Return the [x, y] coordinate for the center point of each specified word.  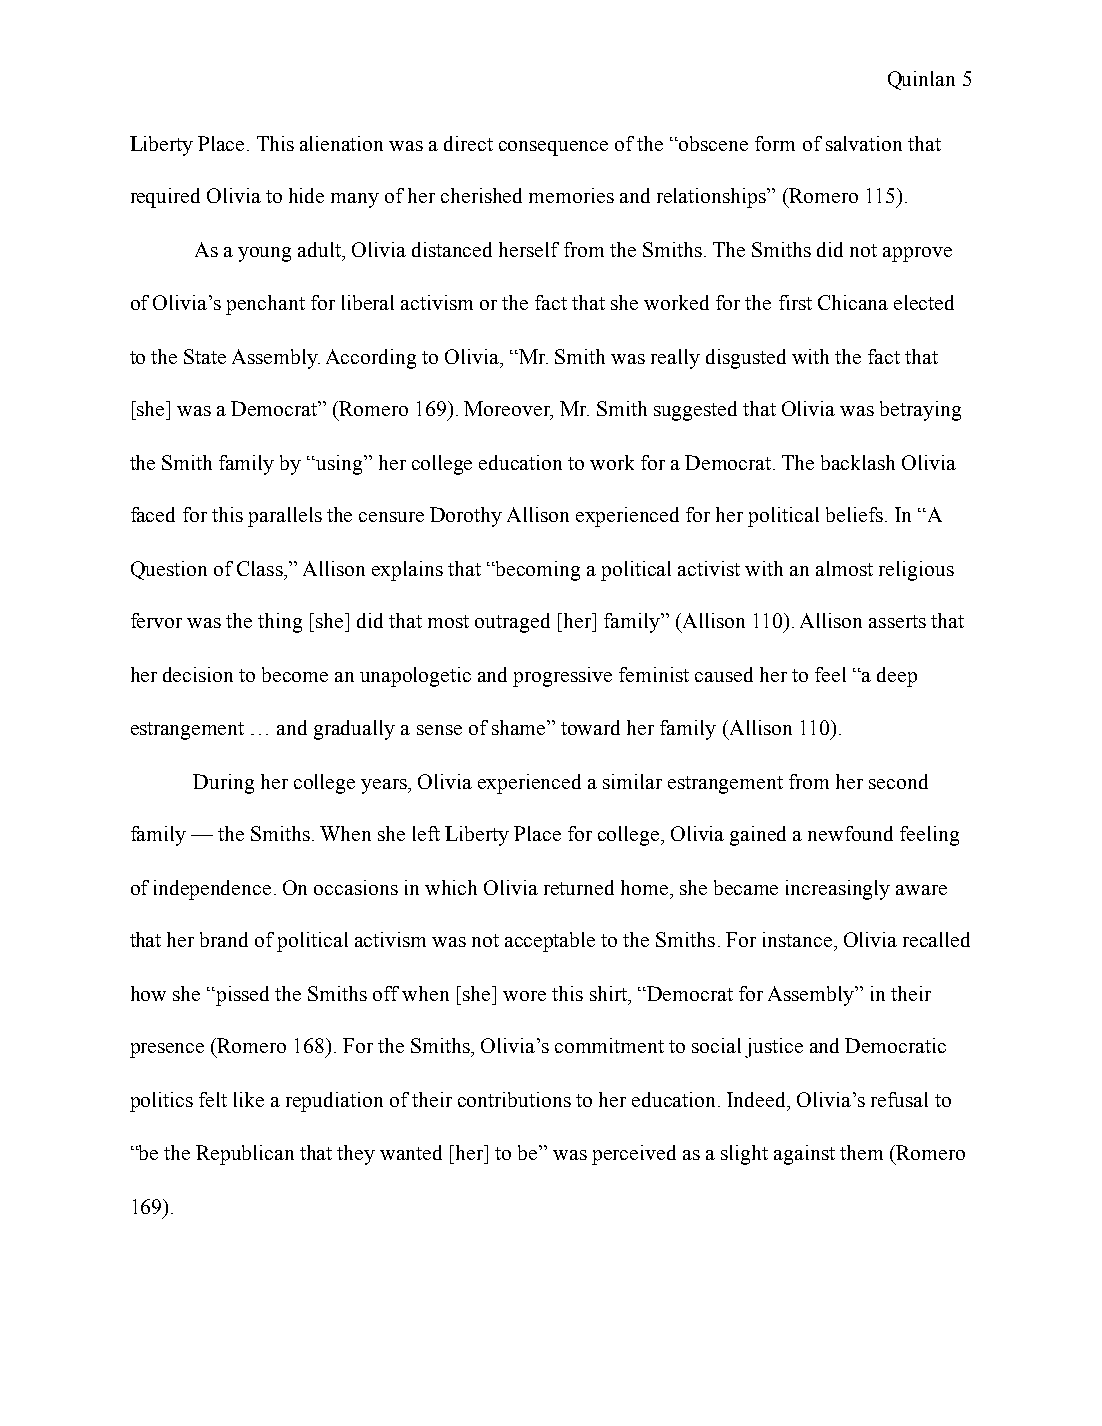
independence [212, 890]
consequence [553, 148]
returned [579, 887]
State [205, 356]
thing [280, 623]
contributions [514, 1099]
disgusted [746, 359]
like [249, 1099]
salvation [864, 143]
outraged [512, 623]
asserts [897, 621]
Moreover [508, 410]
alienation [341, 143]
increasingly [838, 890]
